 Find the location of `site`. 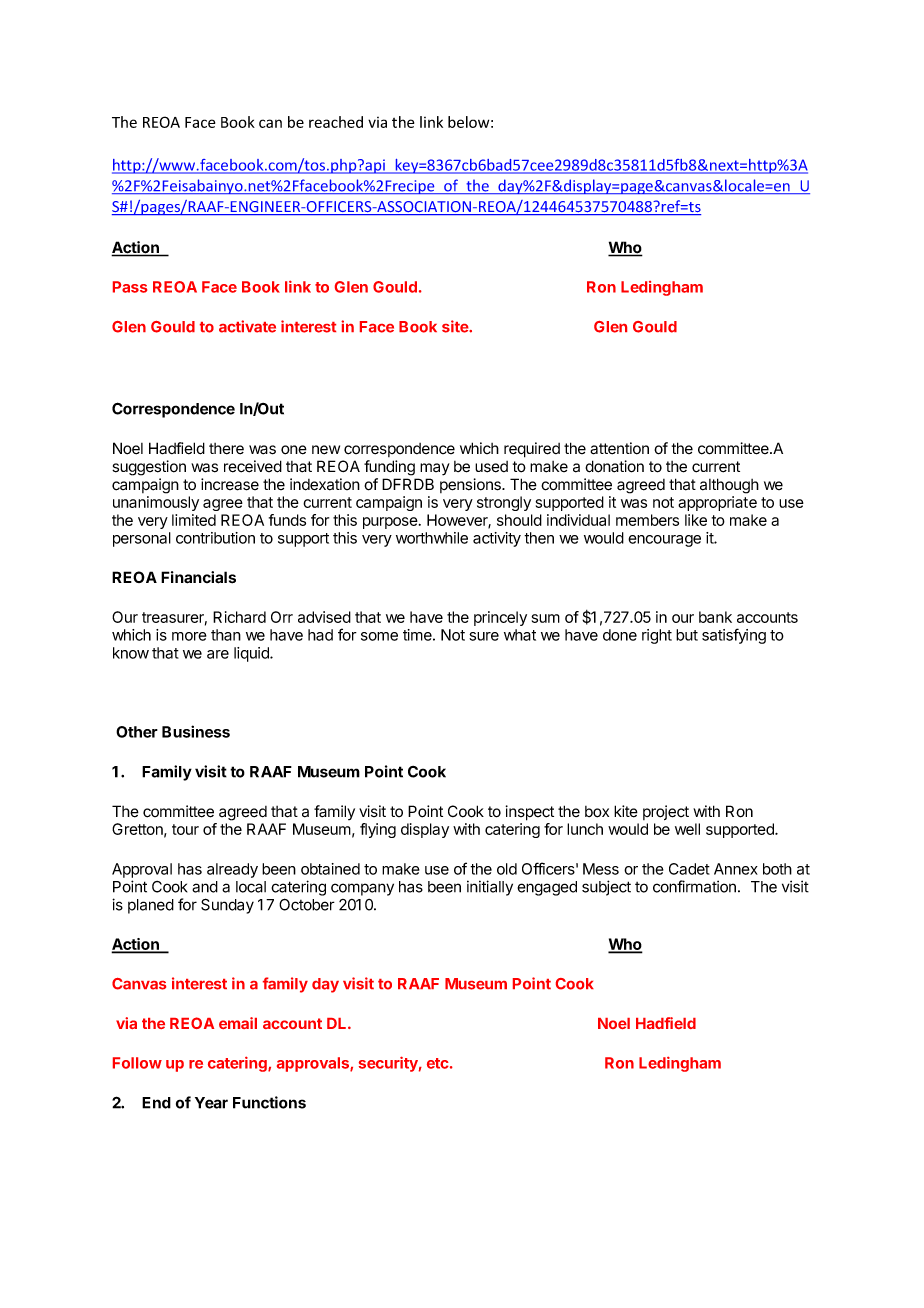

site is located at coordinates (456, 326).
